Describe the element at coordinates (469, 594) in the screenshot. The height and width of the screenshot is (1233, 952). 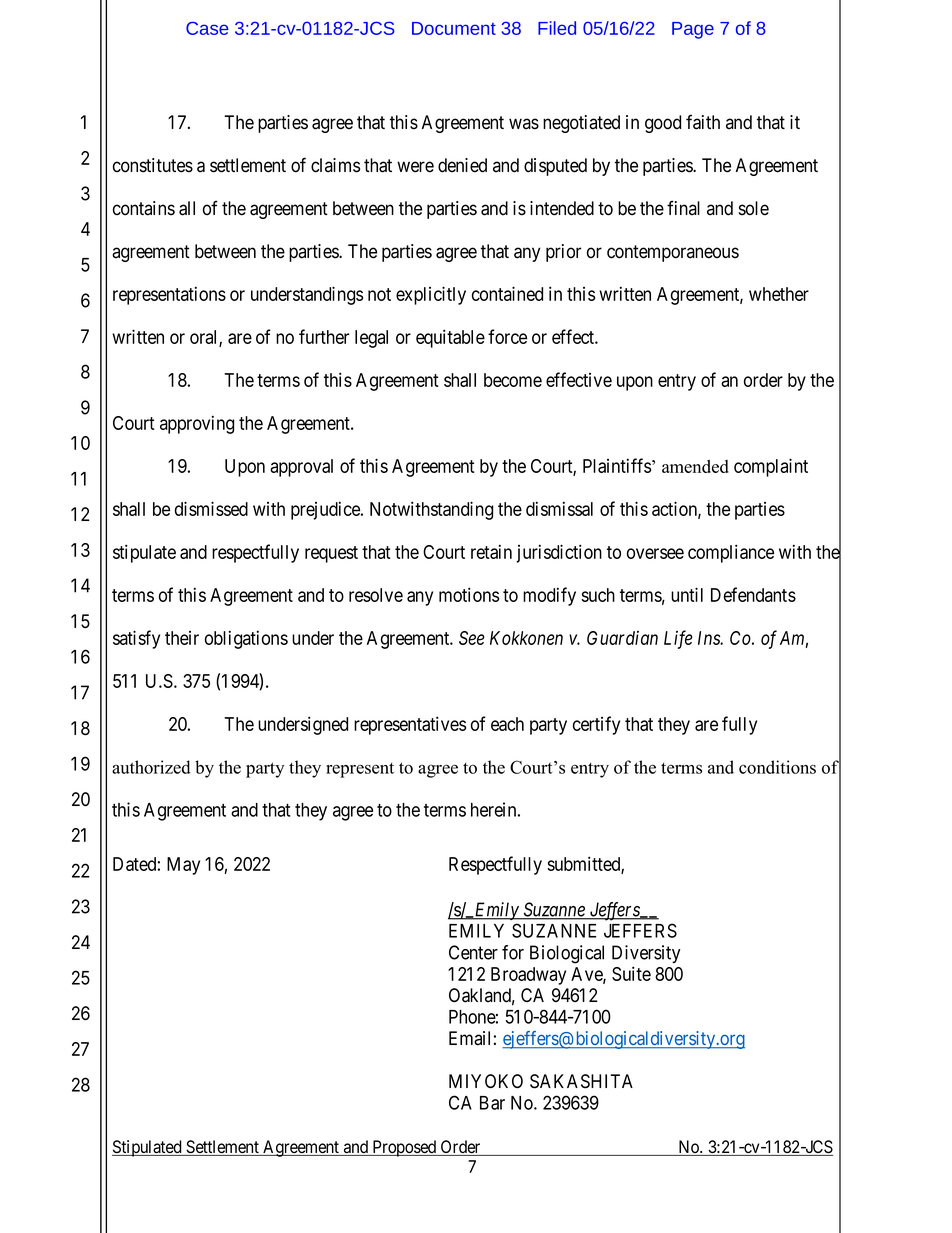
I see `motions` at that location.
